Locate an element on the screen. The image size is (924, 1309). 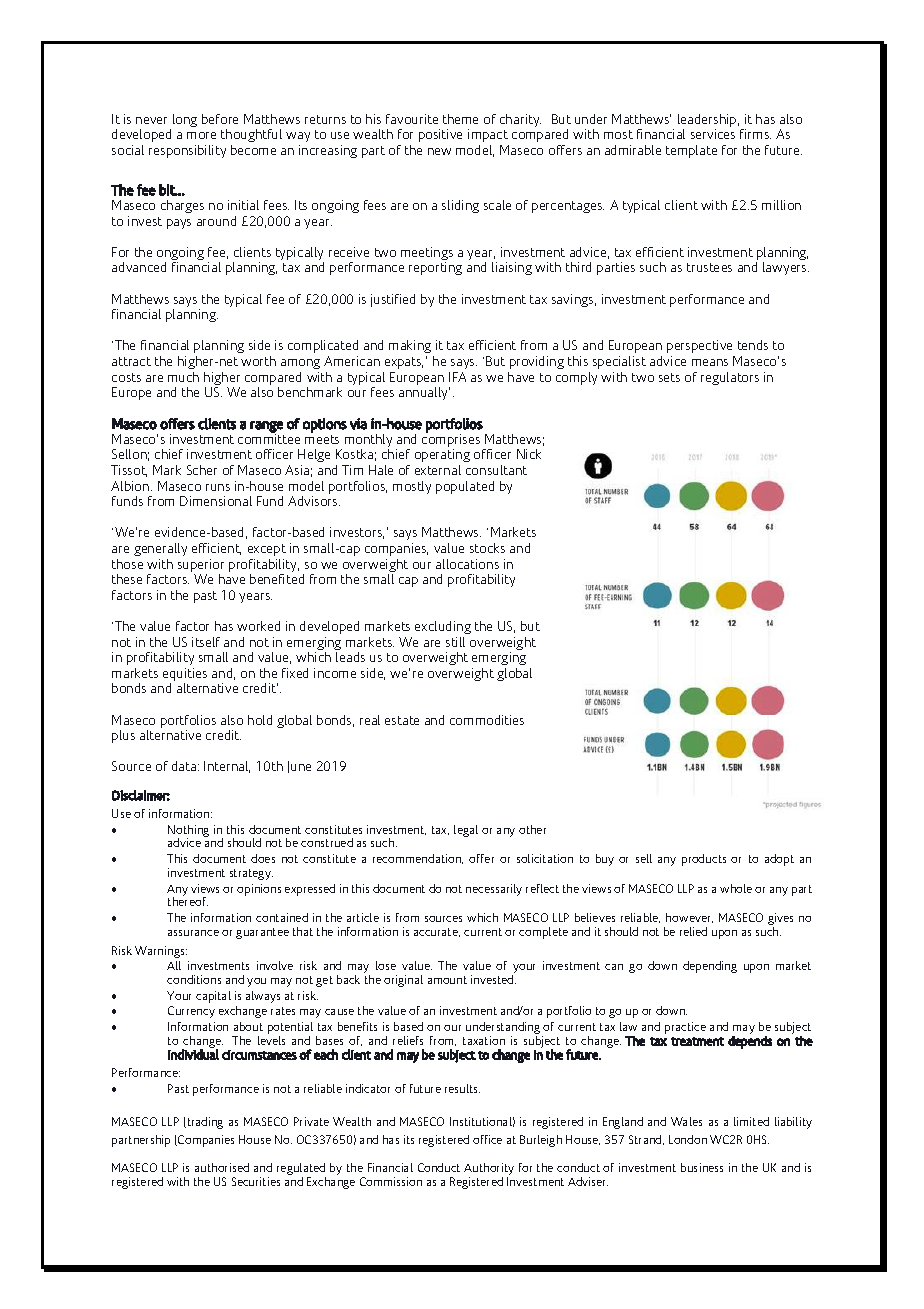
Authority is located at coordinates (489, 1170).
